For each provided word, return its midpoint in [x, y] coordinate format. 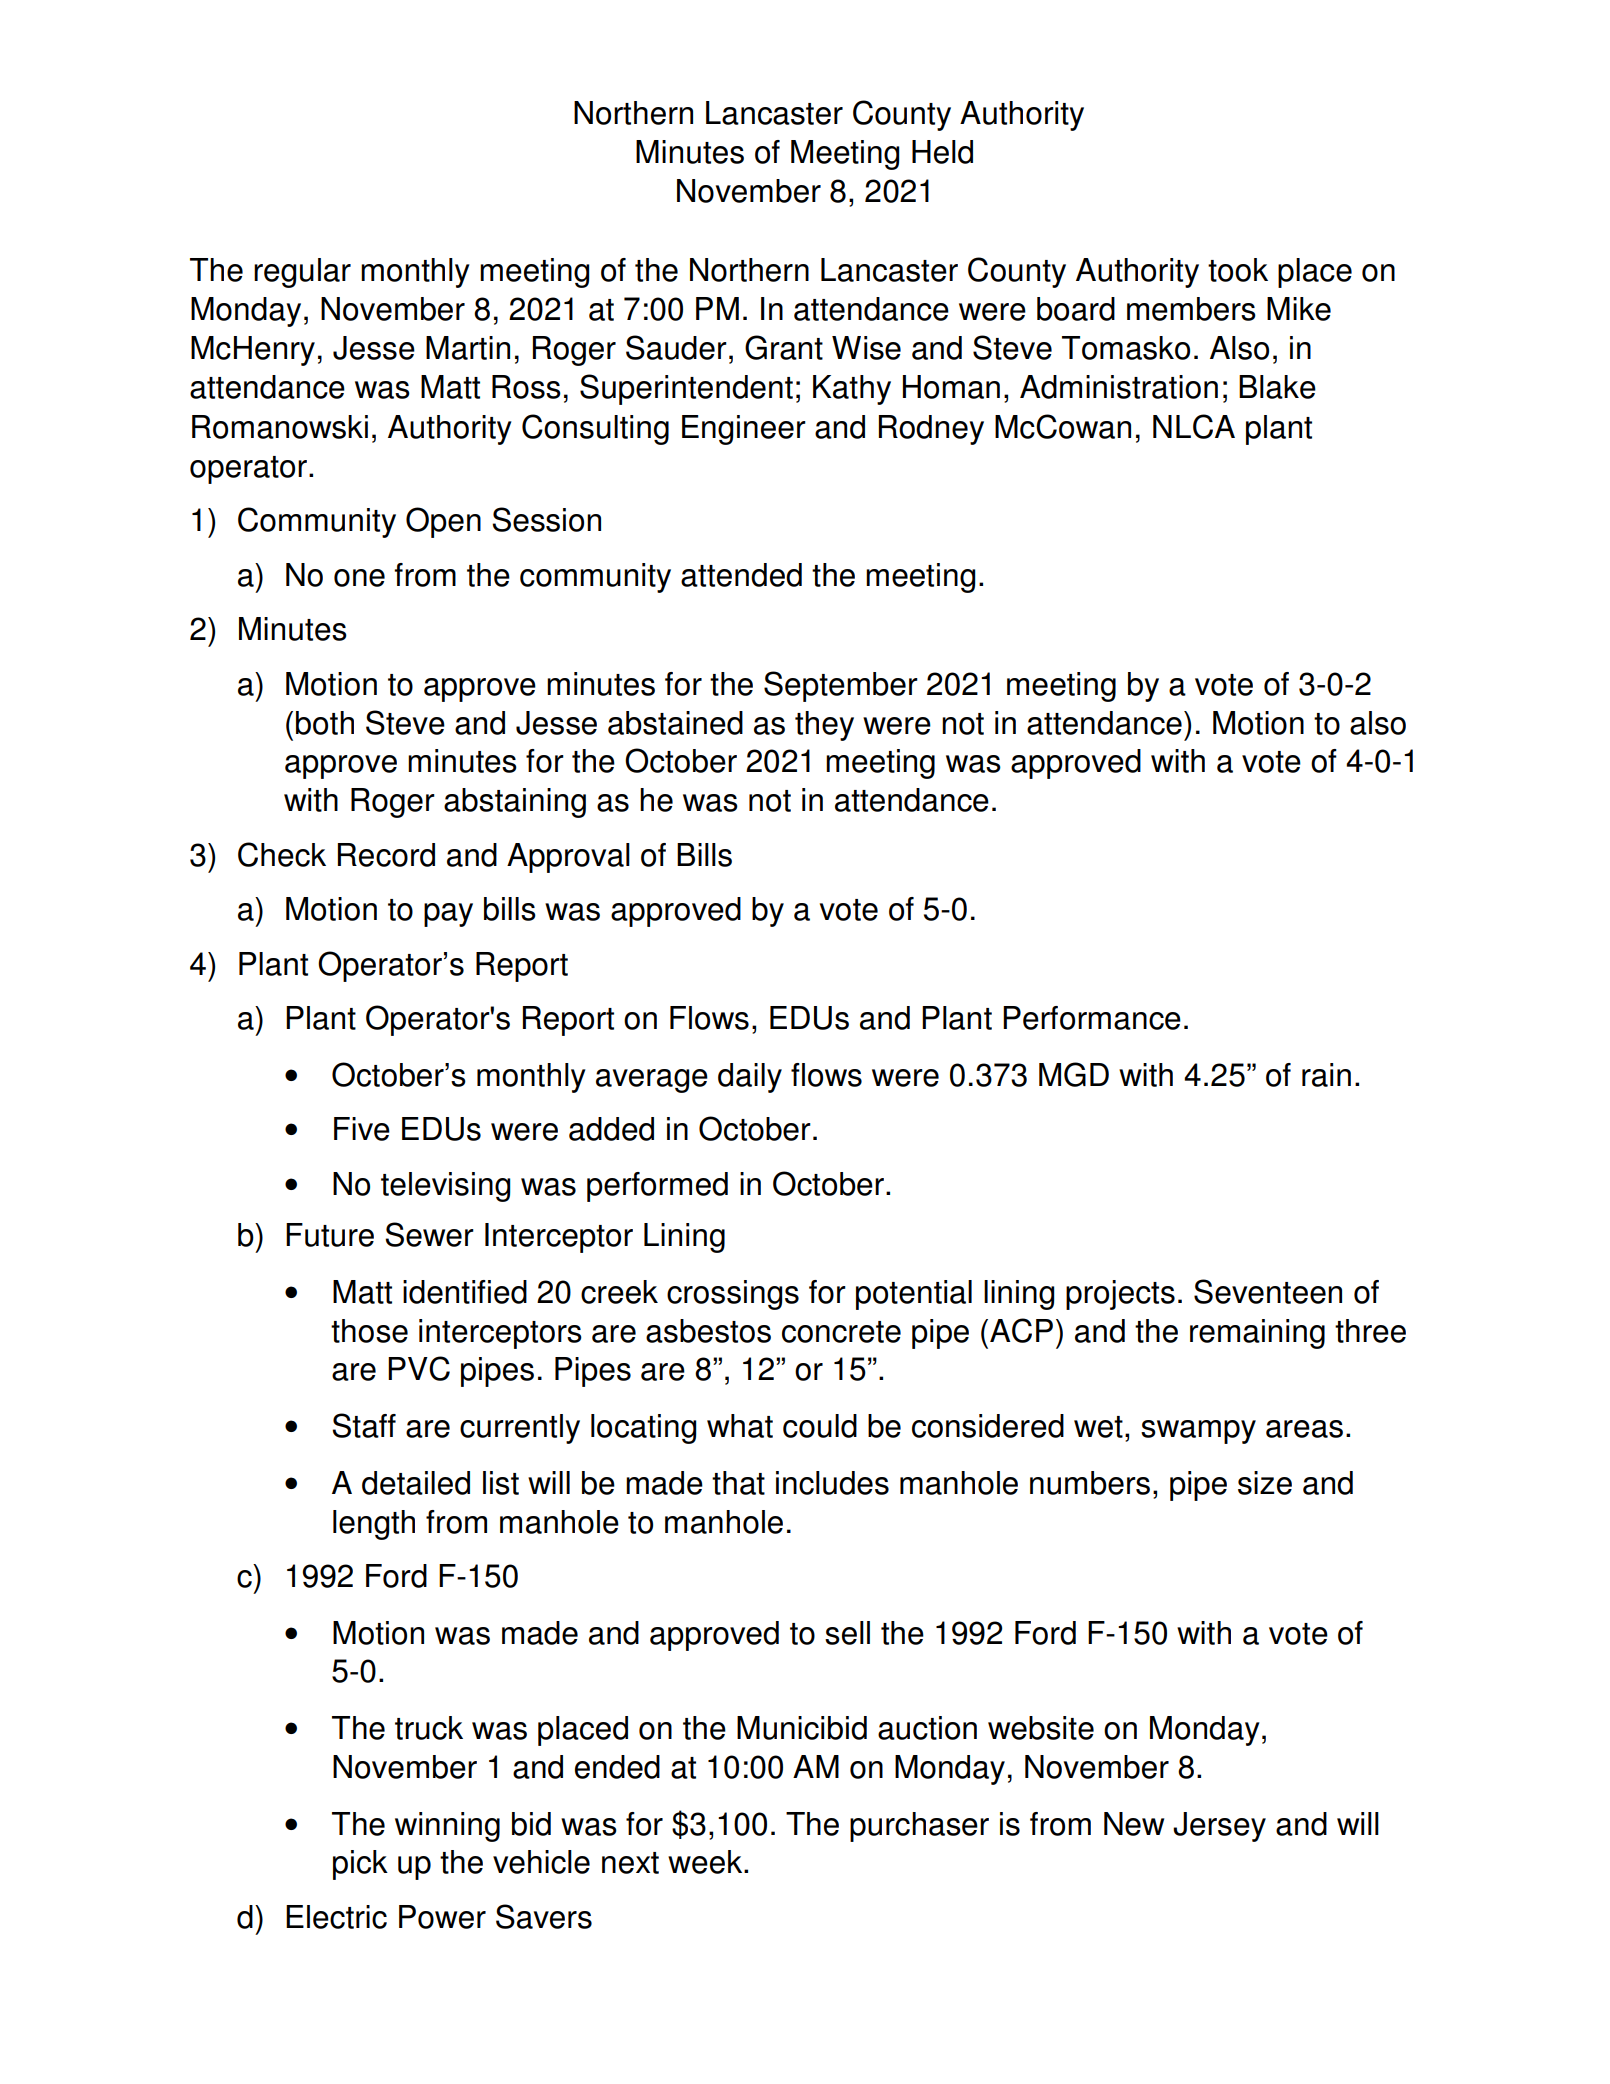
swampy [1198, 1432]
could [820, 1426]
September [841, 686]
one [359, 578]
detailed [416, 1483]
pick [360, 1865]
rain [1326, 1075]
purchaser [919, 1827]
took [1238, 270]
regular [302, 273]
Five [362, 1129]
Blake [1277, 387]
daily [750, 1078]
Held [942, 152]
